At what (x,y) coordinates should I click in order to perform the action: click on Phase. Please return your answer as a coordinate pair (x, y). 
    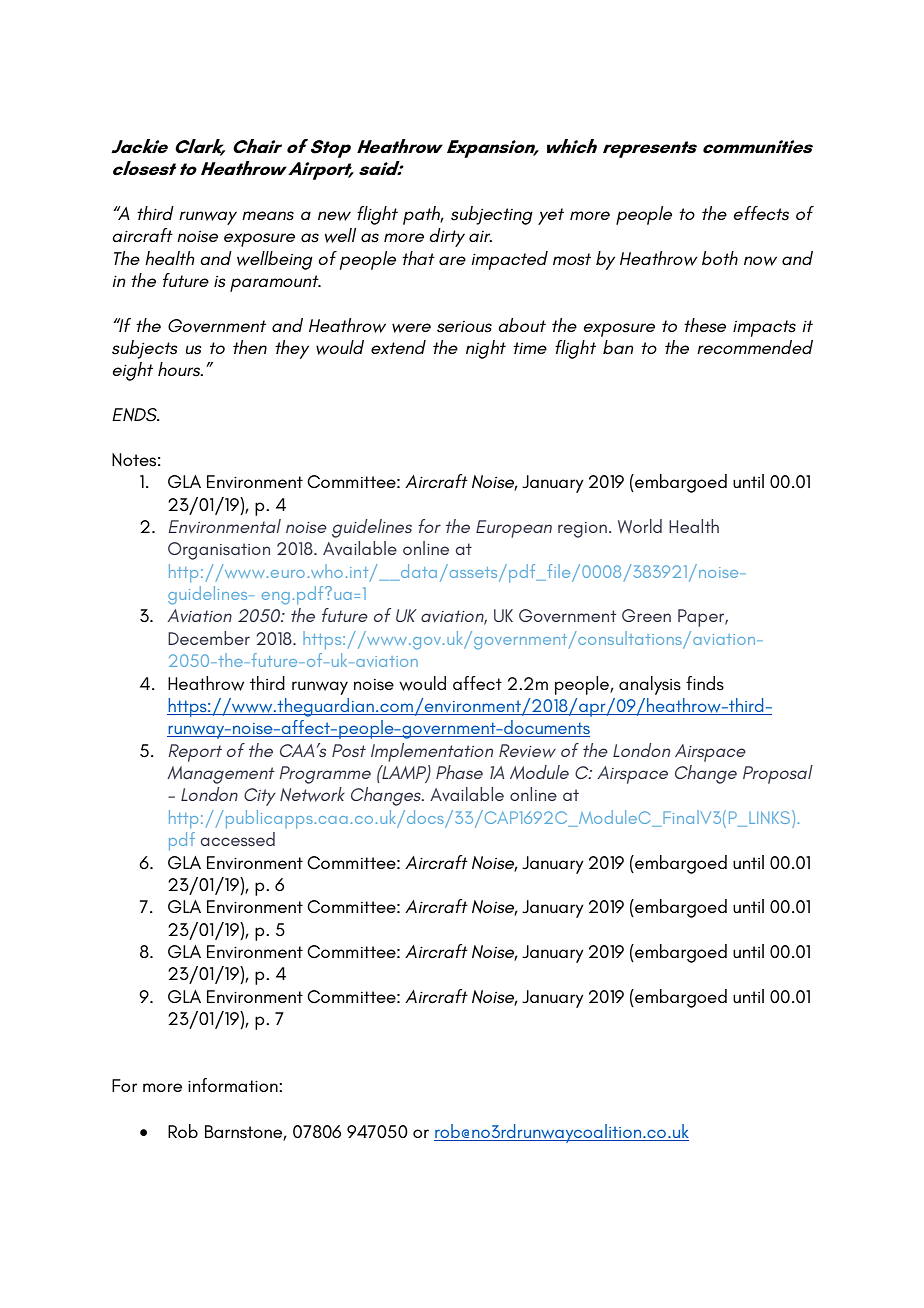
    Looking at the image, I should click on (459, 772).
